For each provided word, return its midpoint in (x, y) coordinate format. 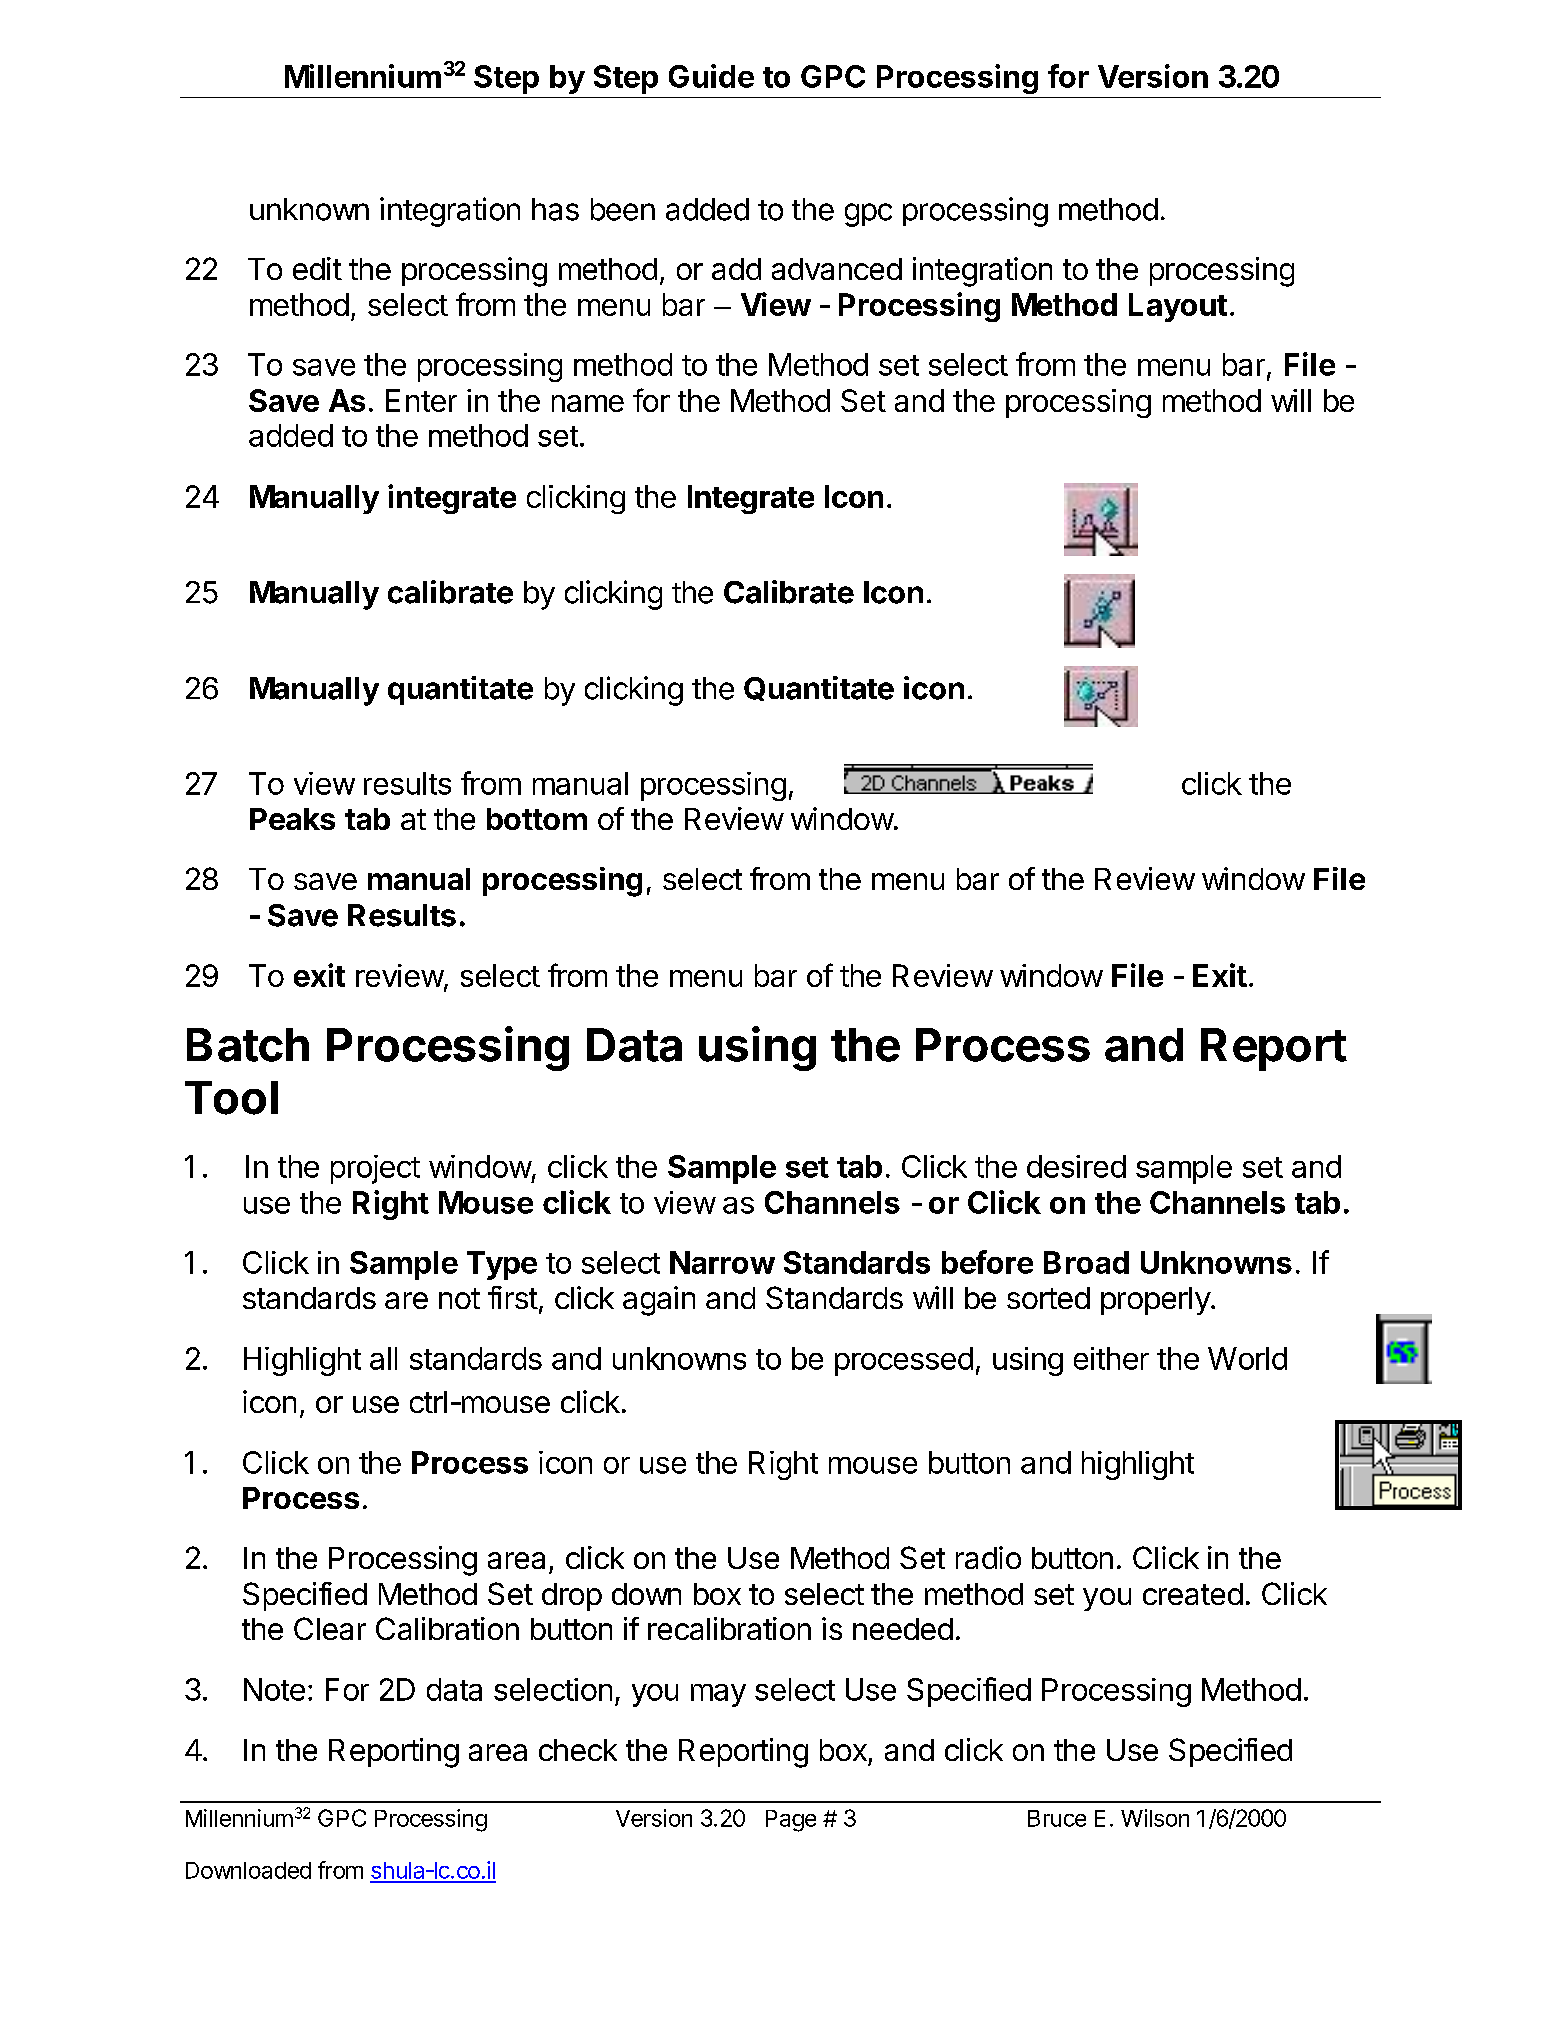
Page (791, 1821)
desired (1076, 1166)
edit (317, 268)
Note (274, 1689)
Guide (711, 76)
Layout (1178, 307)
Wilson (1155, 1818)
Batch (248, 1045)
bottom (537, 819)
